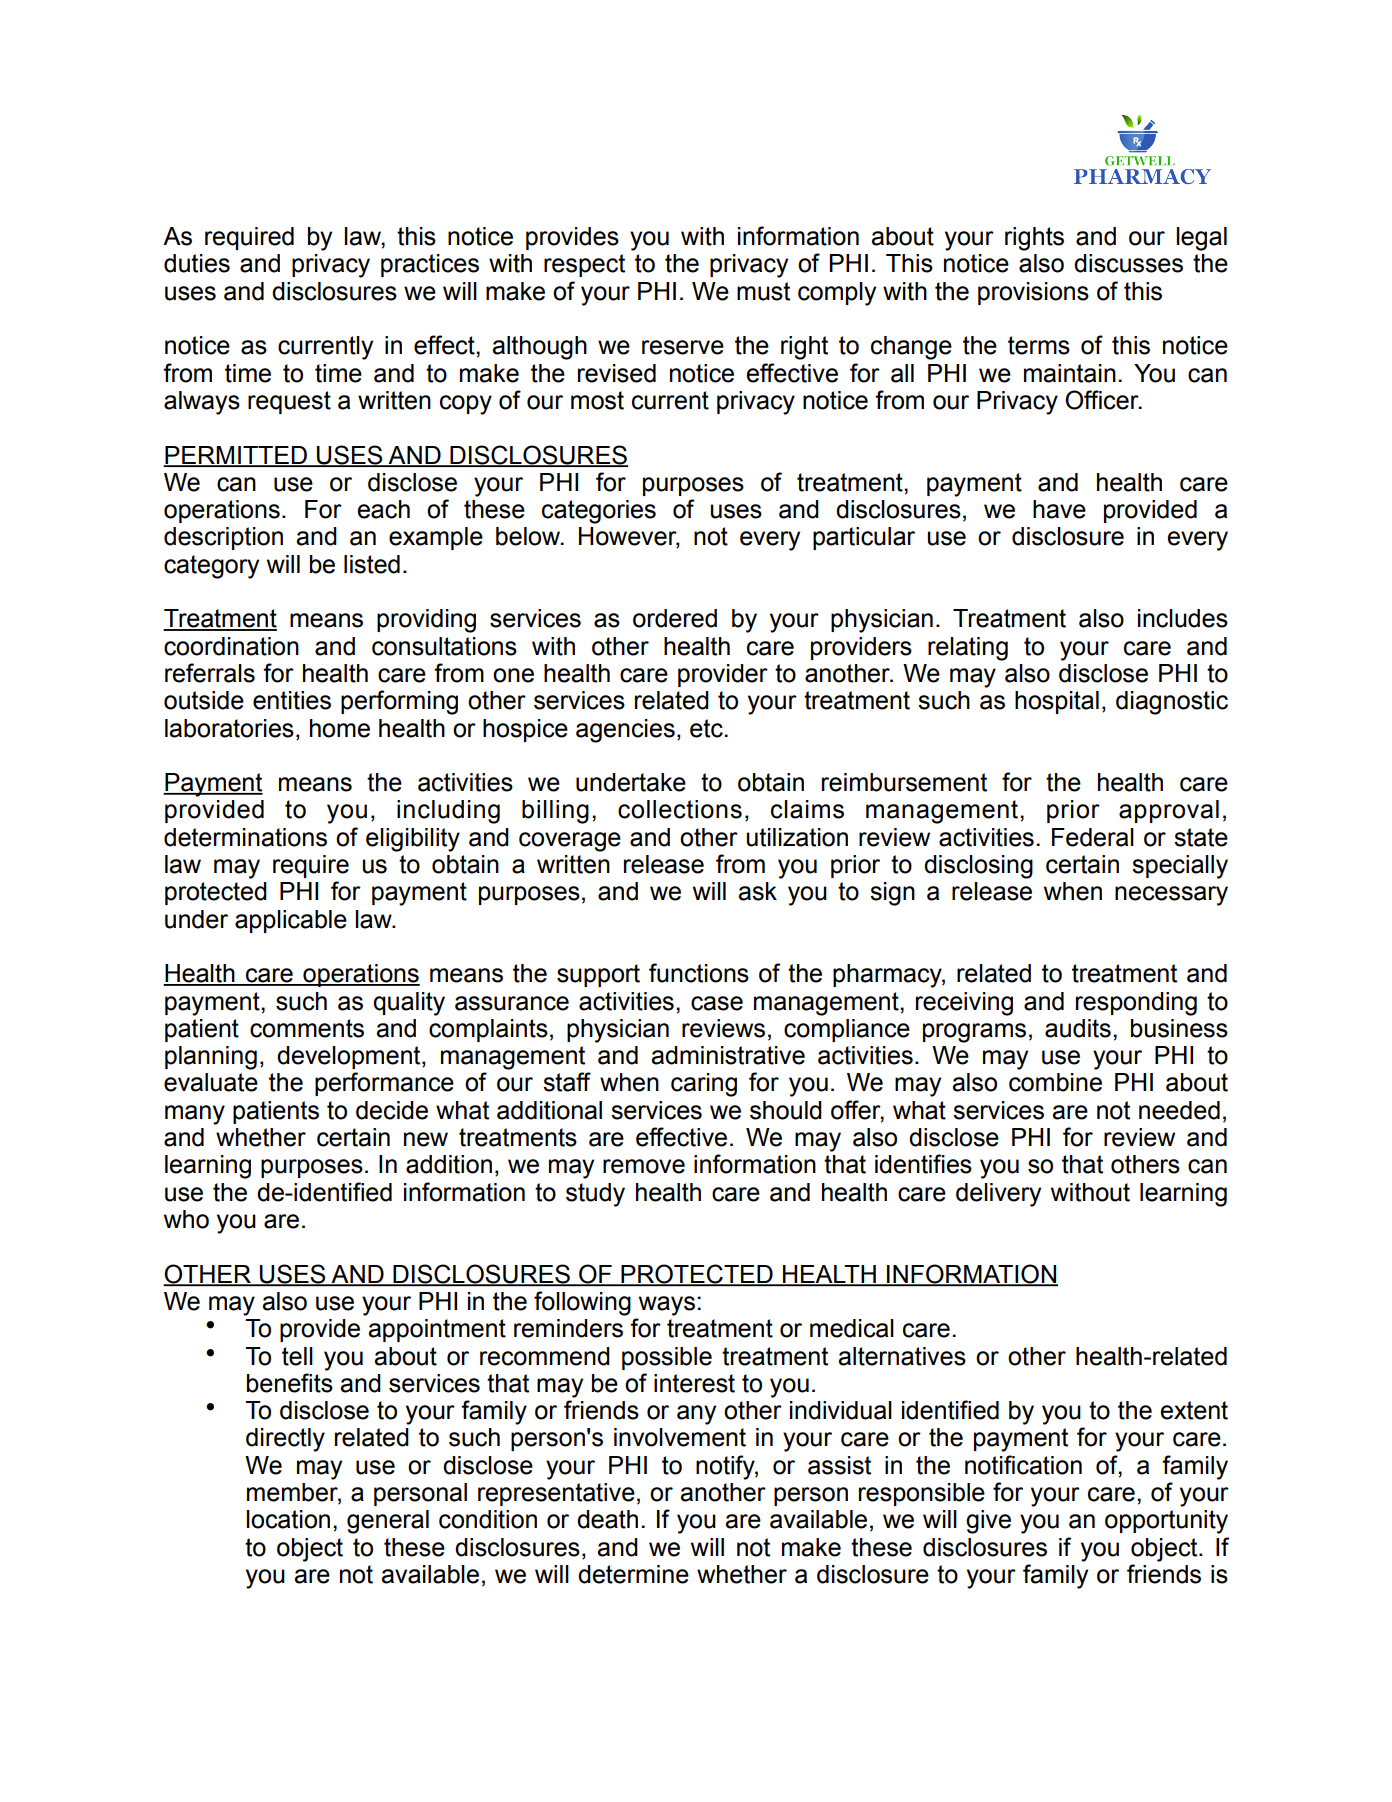 Image resolution: width=1392 pixels, height=1802 pixels. Describe the element at coordinates (197, 263) in the page. I see `duties` at that location.
